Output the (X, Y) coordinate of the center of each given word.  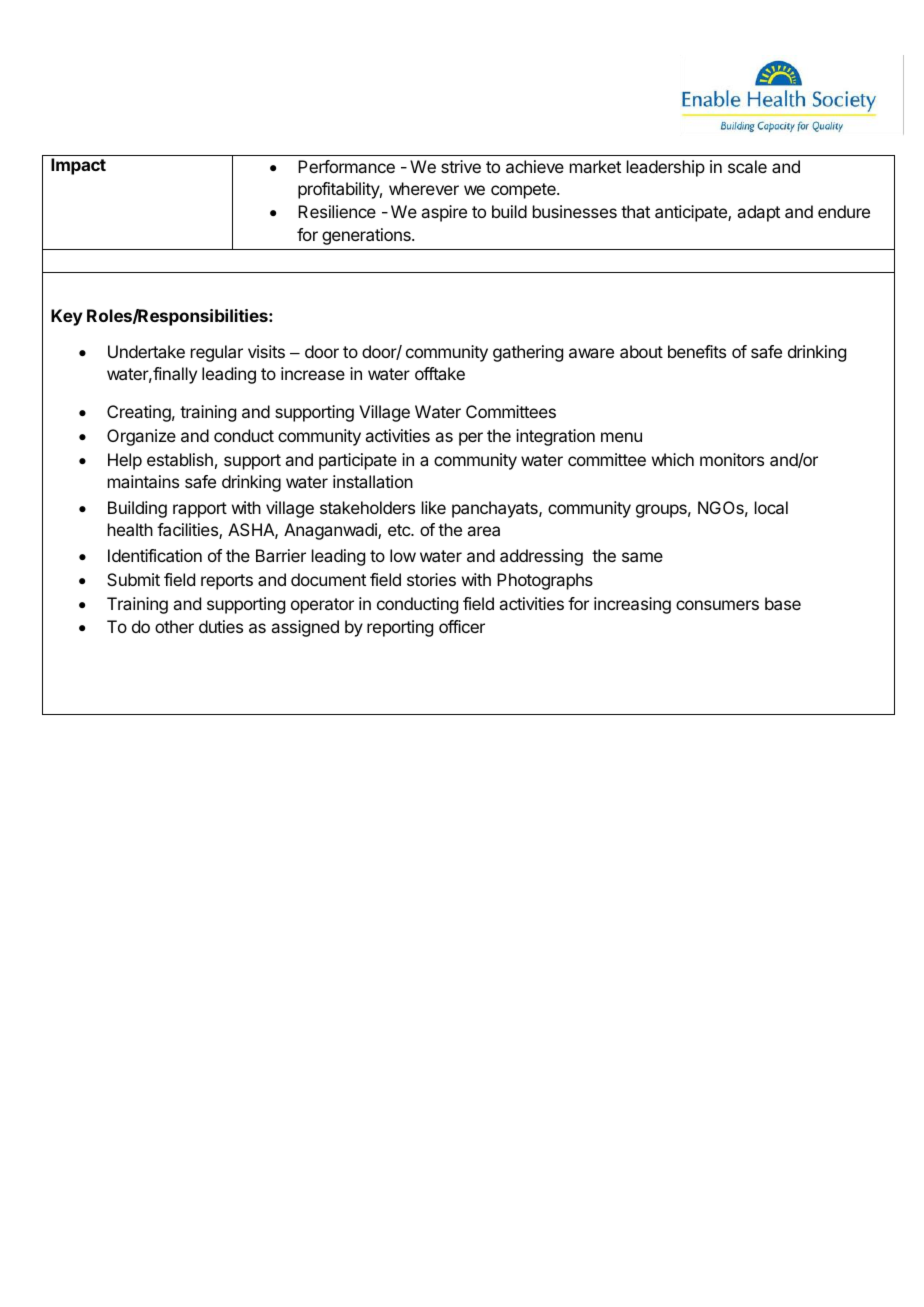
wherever (424, 188)
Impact (78, 166)
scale (747, 166)
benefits (697, 351)
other (174, 626)
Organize (141, 437)
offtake (440, 373)
